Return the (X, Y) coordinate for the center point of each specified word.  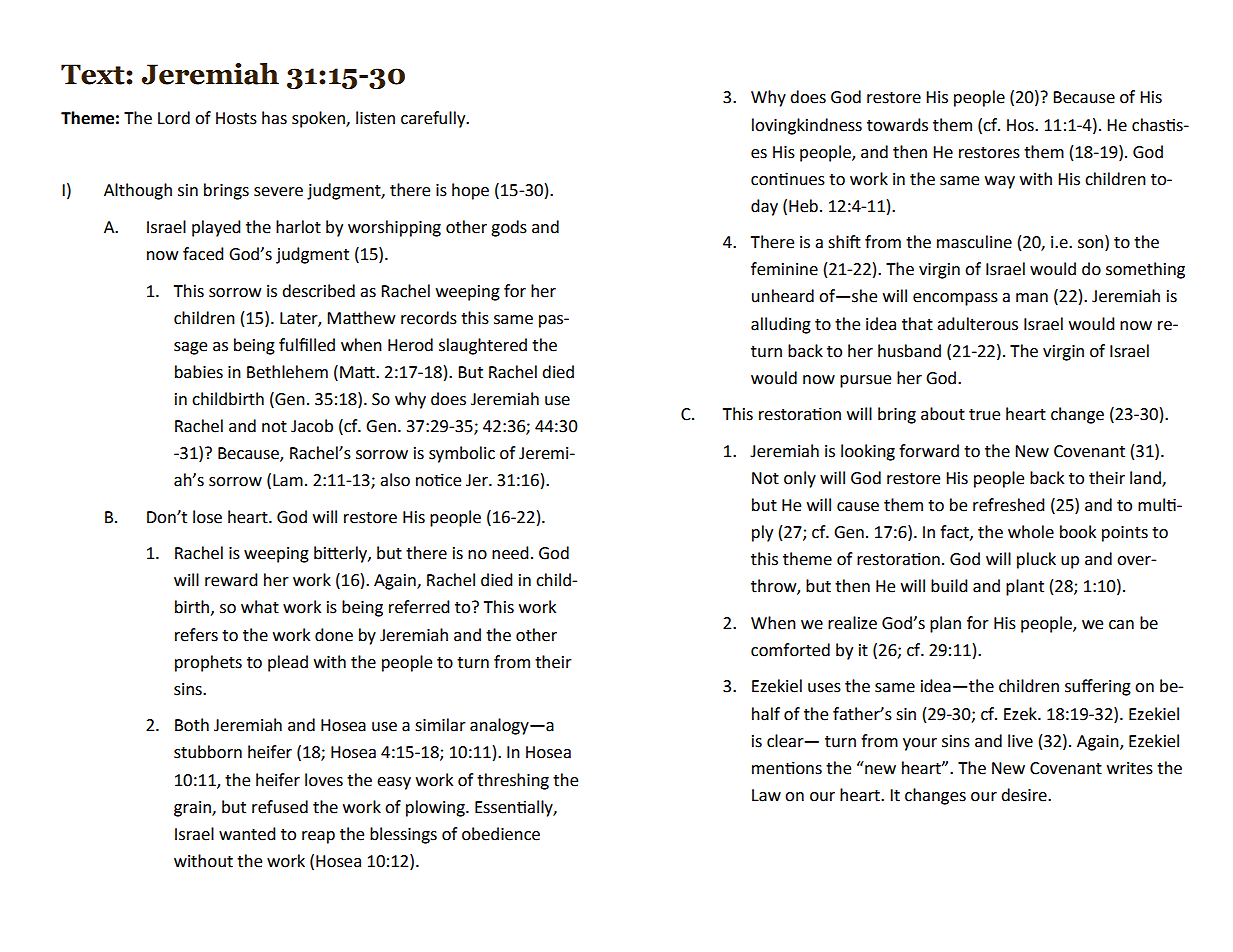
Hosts (236, 118)
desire (1025, 795)
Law (766, 795)
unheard (783, 296)
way (1000, 182)
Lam (288, 480)
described (318, 291)
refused (280, 807)
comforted (790, 650)
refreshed (1009, 505)
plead (288, 663)
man (1032, 298)
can (1121, 625)
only (800, 479)
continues (788, 179)
